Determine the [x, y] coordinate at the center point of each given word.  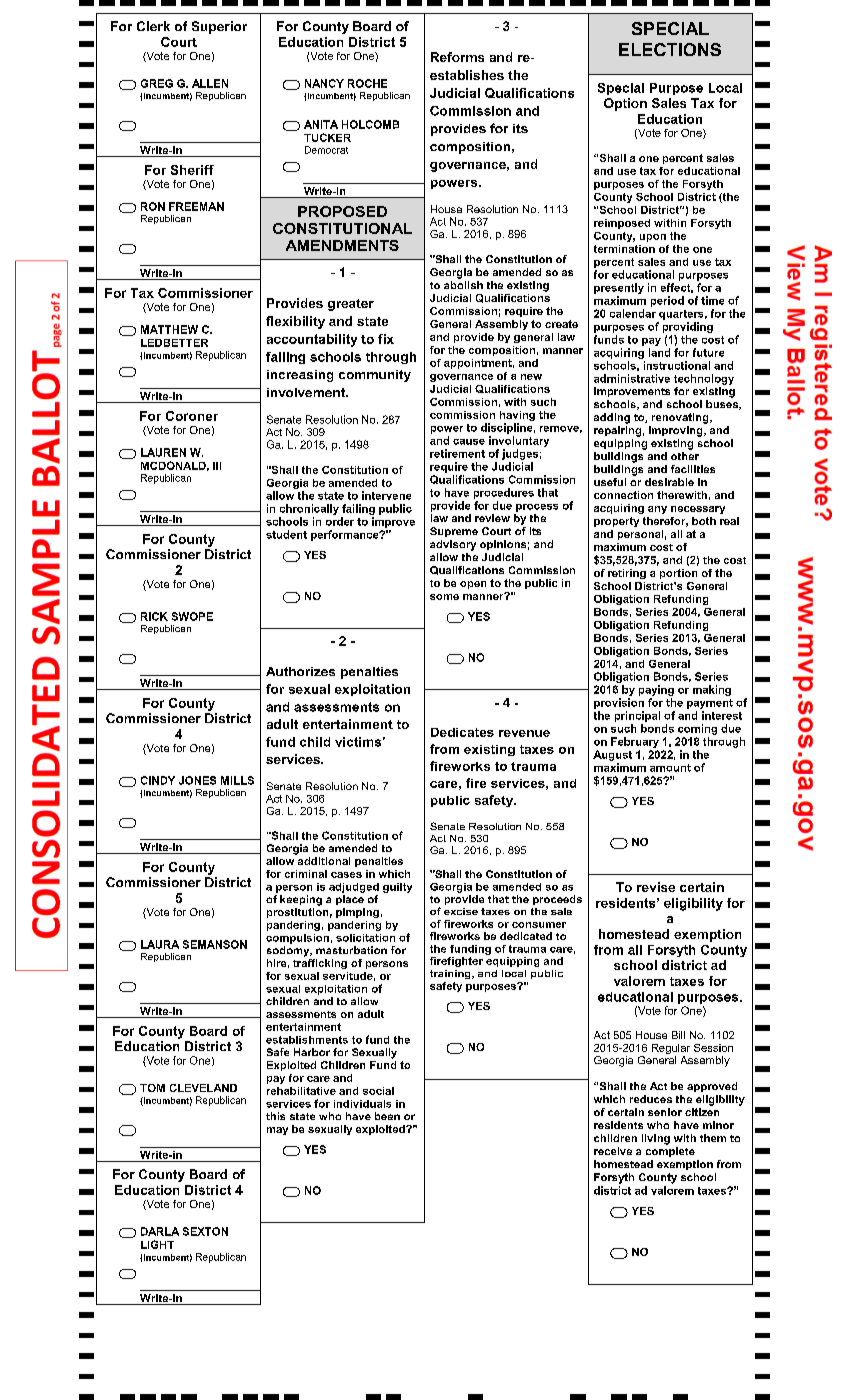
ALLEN [210, 83]
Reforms [457, 57]
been [387, 1116]
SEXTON [205, 1231]
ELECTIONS [670, 49]
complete [670, 1152]
